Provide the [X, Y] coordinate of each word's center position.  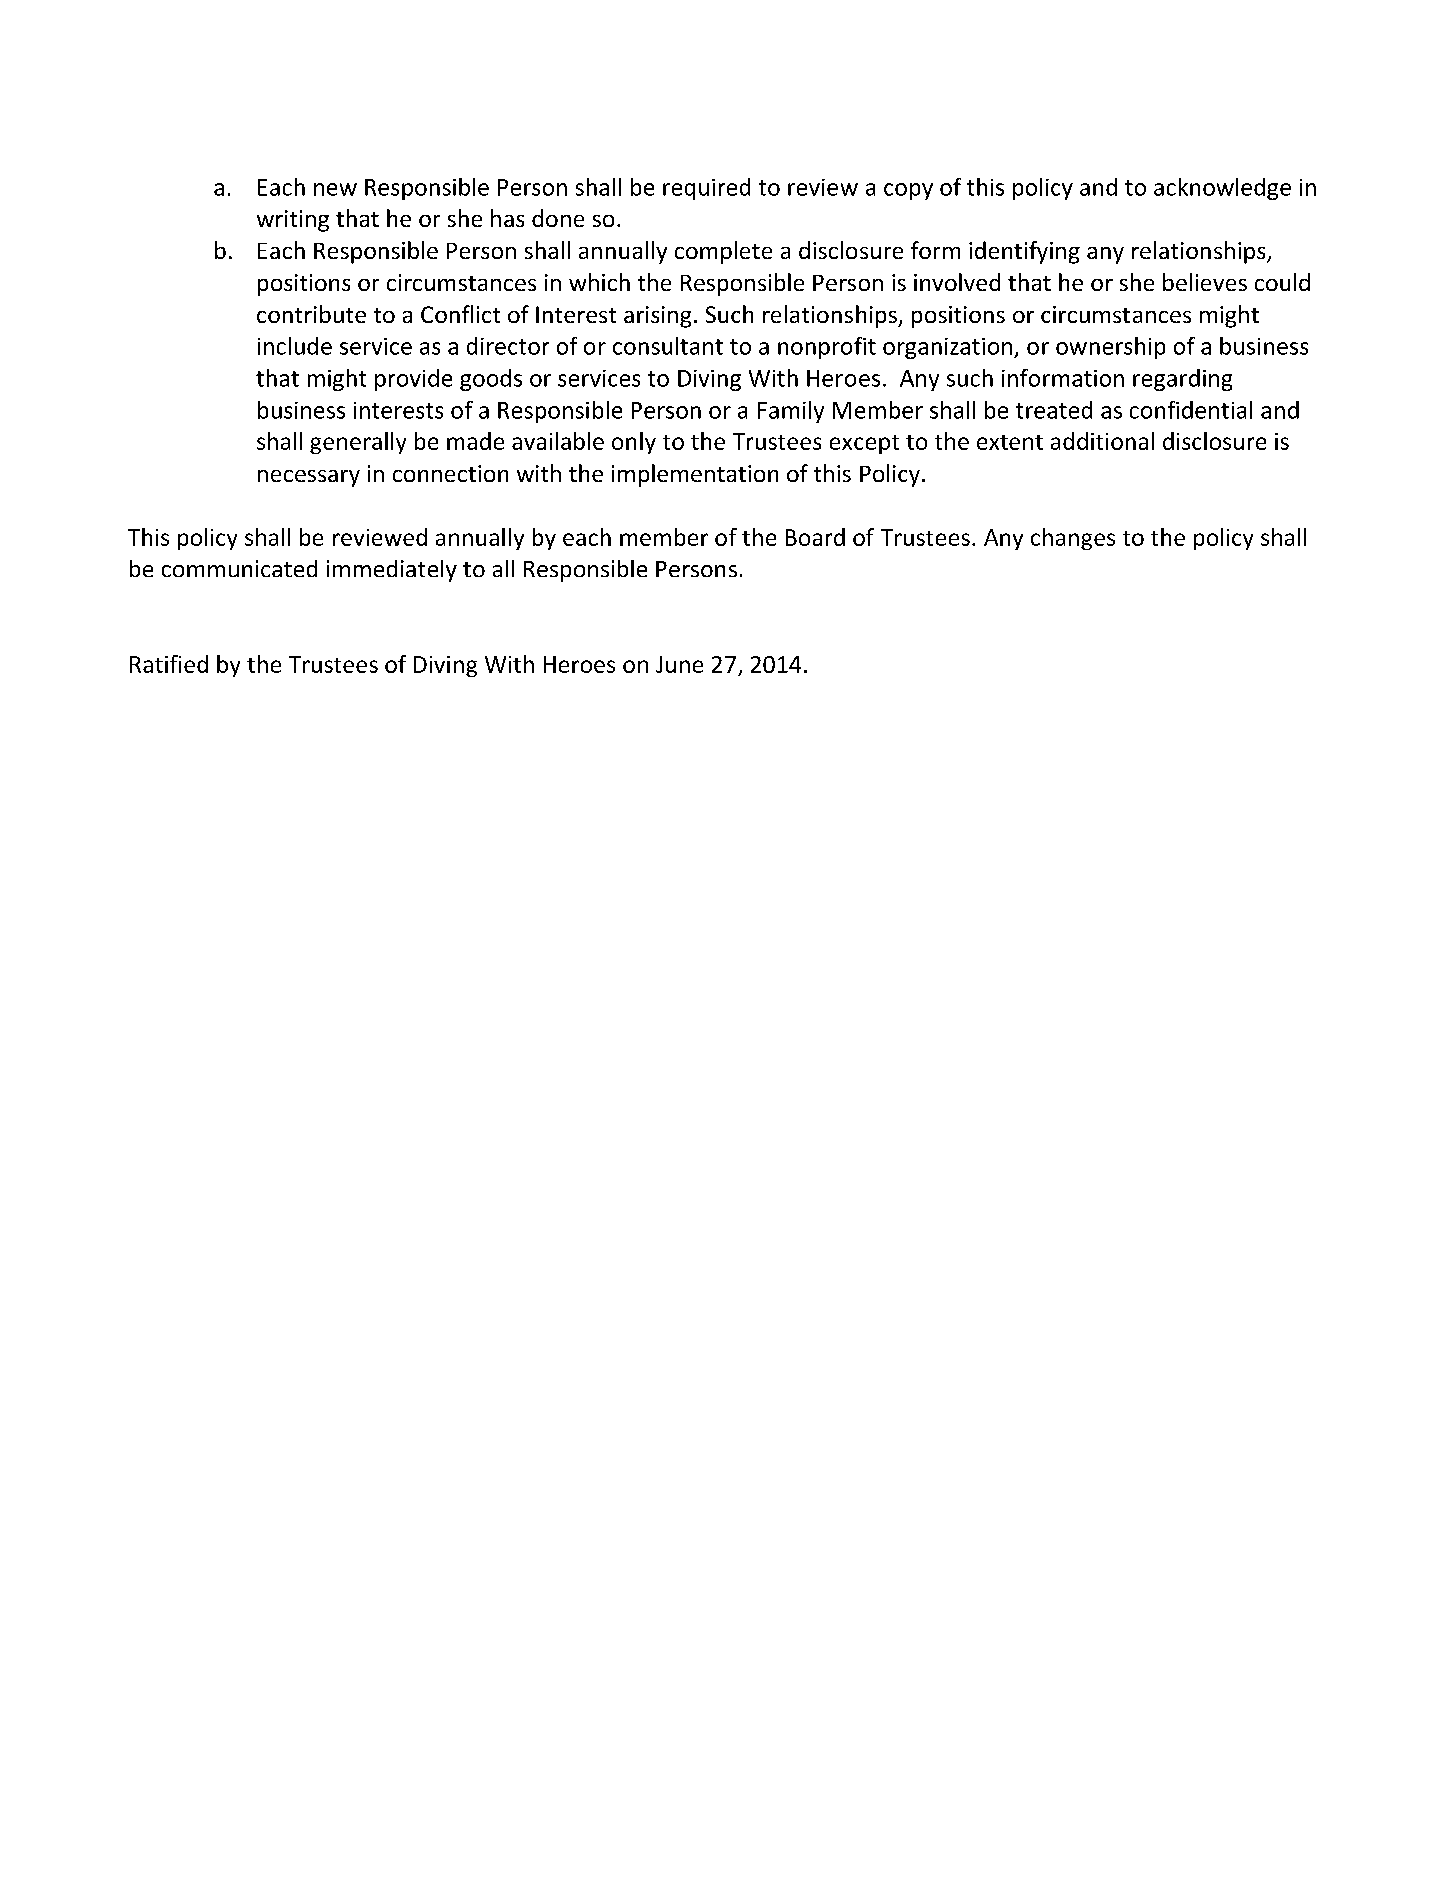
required [706, 189]
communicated [239, 568]
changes [1073, 539]
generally [358, 443]
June [679, 664]
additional [1102, 441]
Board [815, 537]
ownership [1110, 348]
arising [657, 317]
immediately [392, 571]
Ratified [169, 664]
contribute [311, 314]
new [335, 189]
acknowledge [1222, 189]
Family [791, 412]
